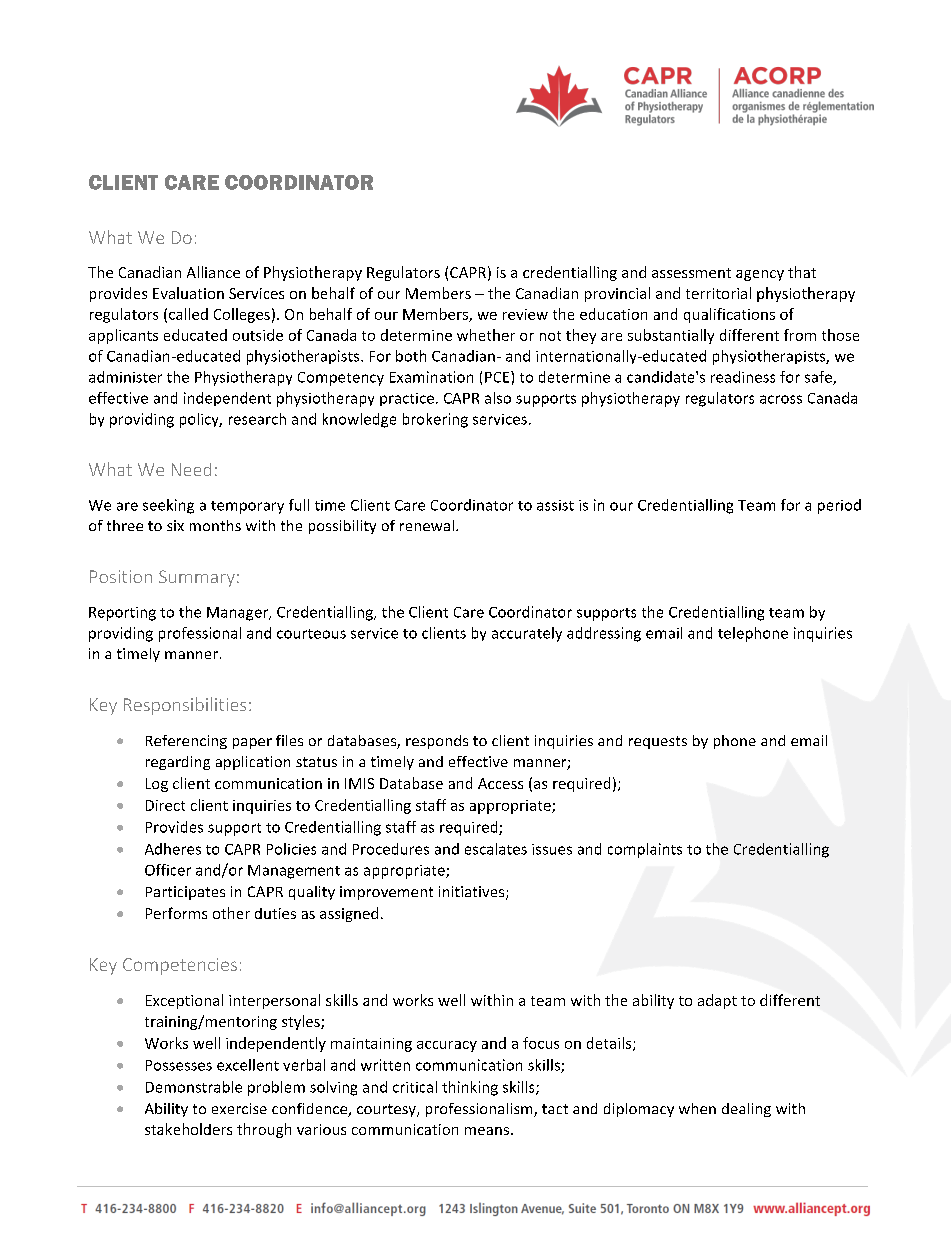  What do you see at coordinates (427, 525) in the screenshot?
I see `renewal` at bounding box center [427, 525].
